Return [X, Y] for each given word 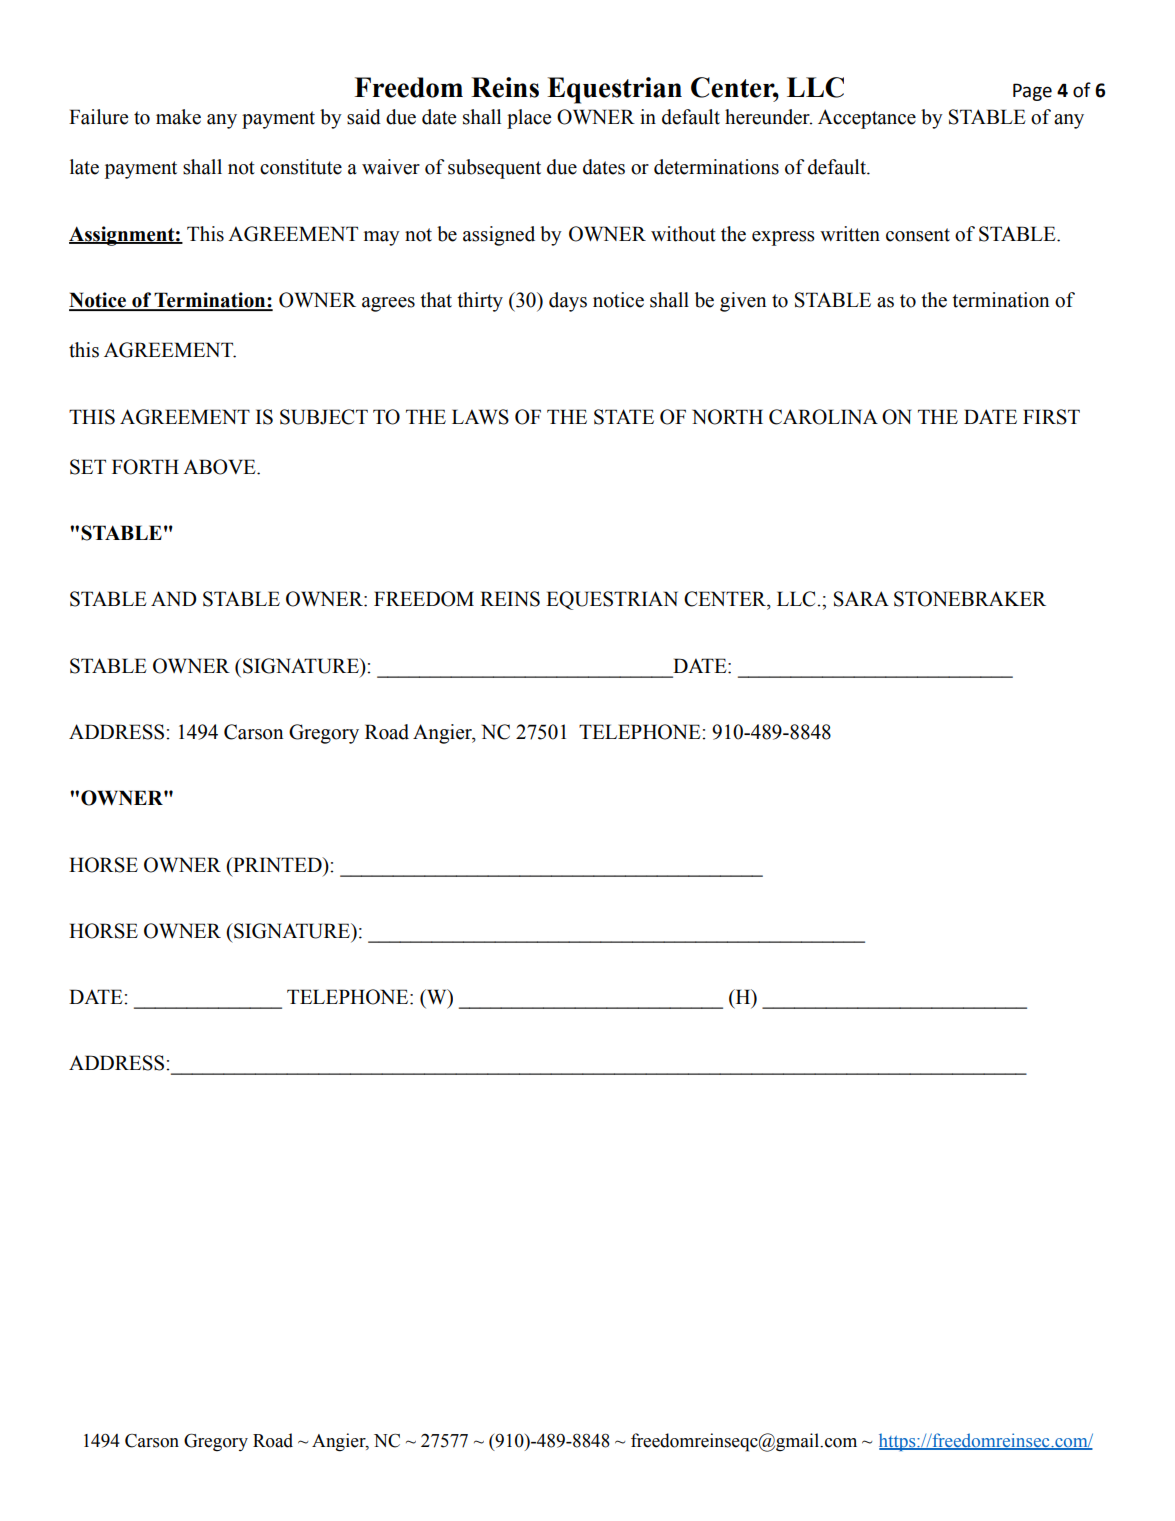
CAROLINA [823, 417]
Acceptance [867, 119]
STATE [624, 417]
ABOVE [220, 467]
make [178, 117]
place [529, 119]
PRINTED [277, 864]
